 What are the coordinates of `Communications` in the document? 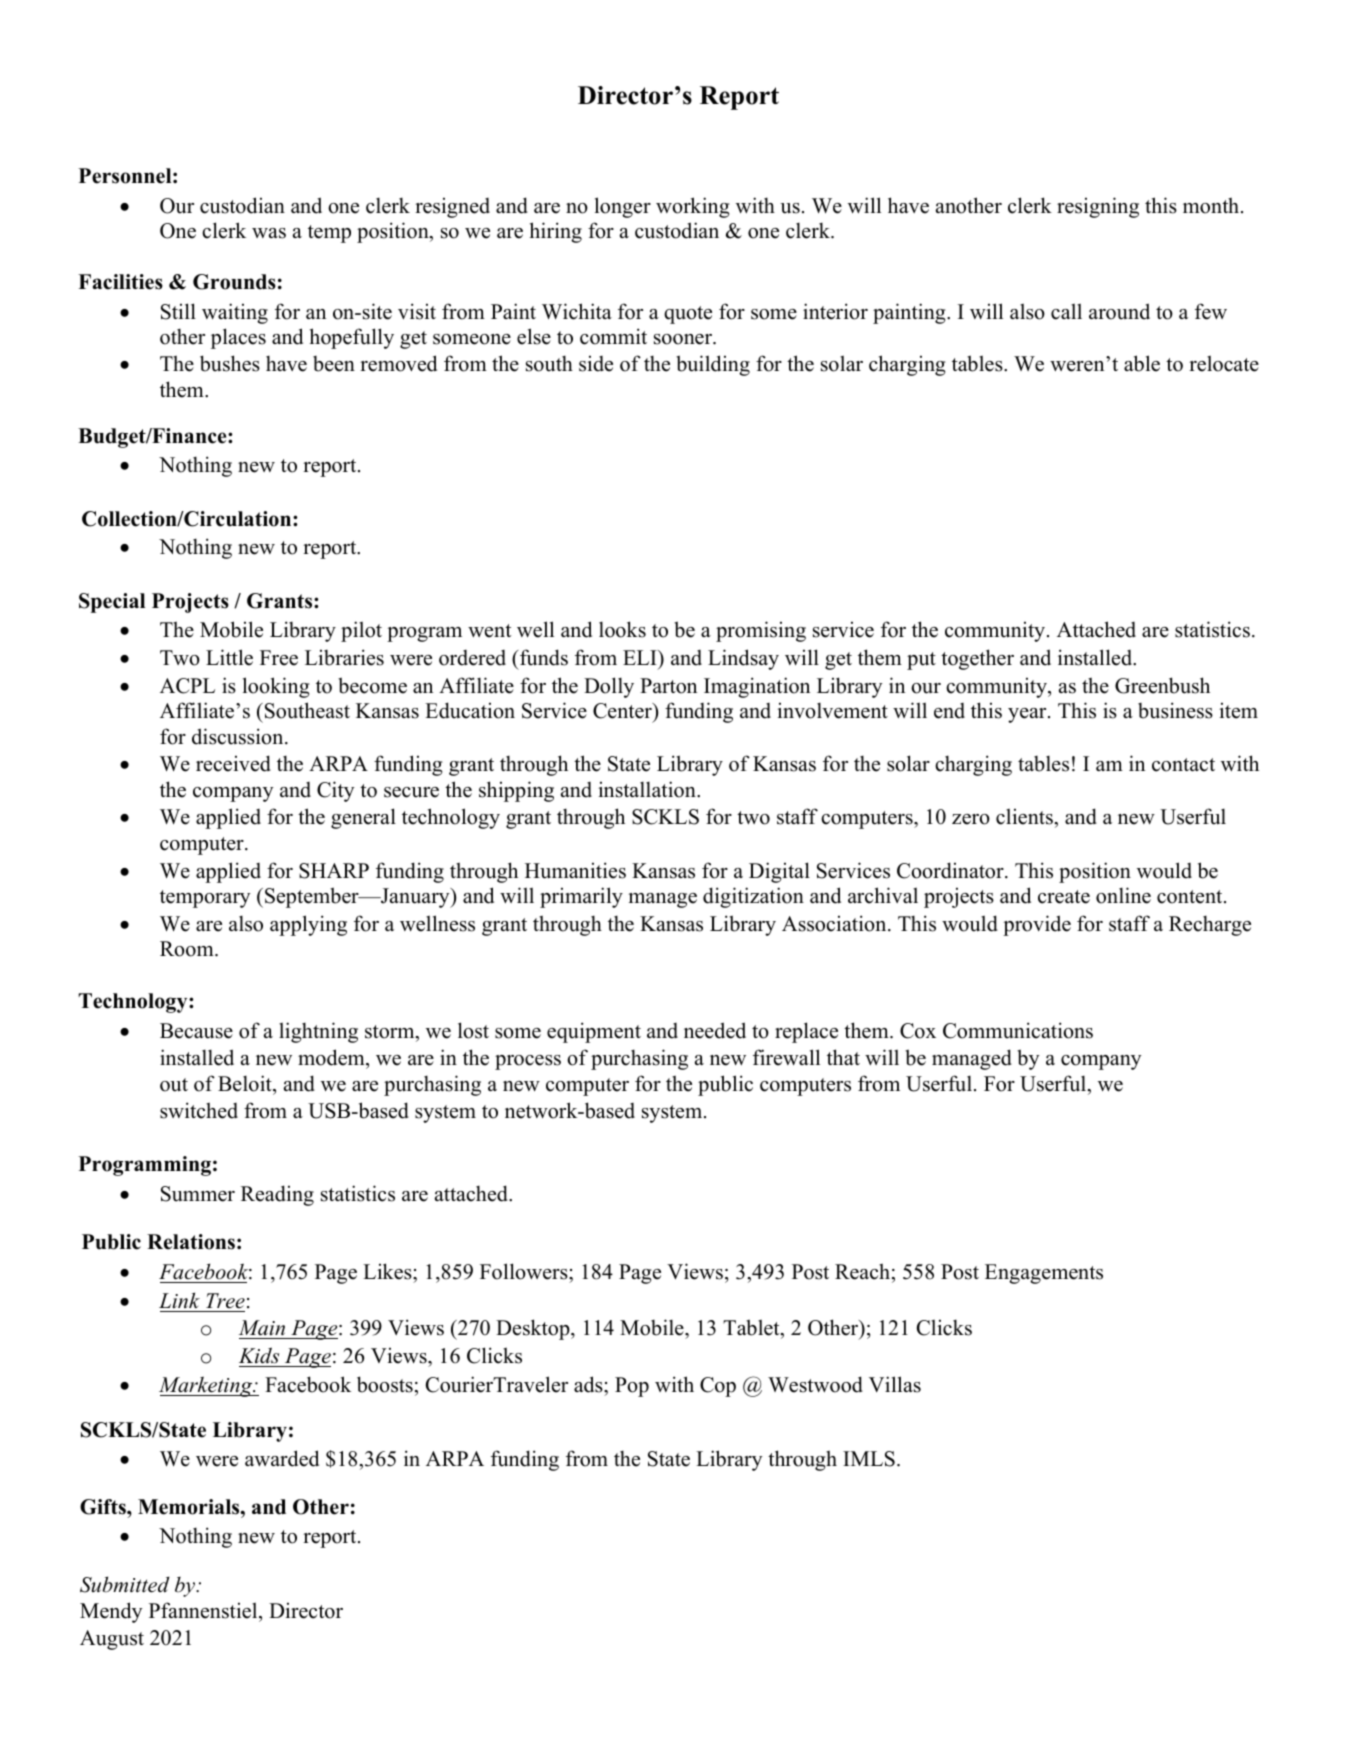 It's located at (1018, 1030).
